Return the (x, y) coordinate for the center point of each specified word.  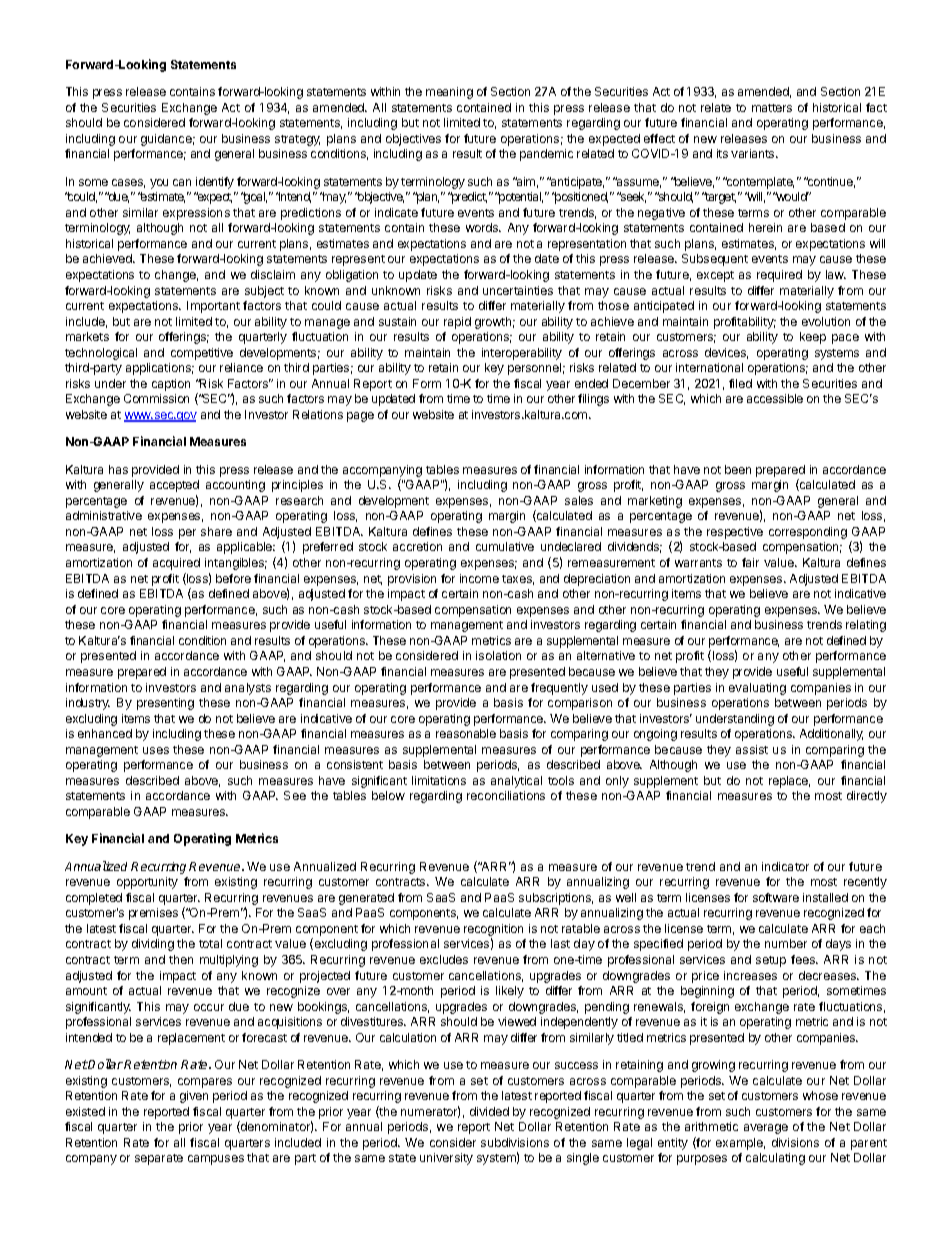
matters (772, 108)
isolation (498, 655)
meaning (449, 93)
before (233, 578)
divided (489, 1111)
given (194, 1097)
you (159, 184)
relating (866, 626)
